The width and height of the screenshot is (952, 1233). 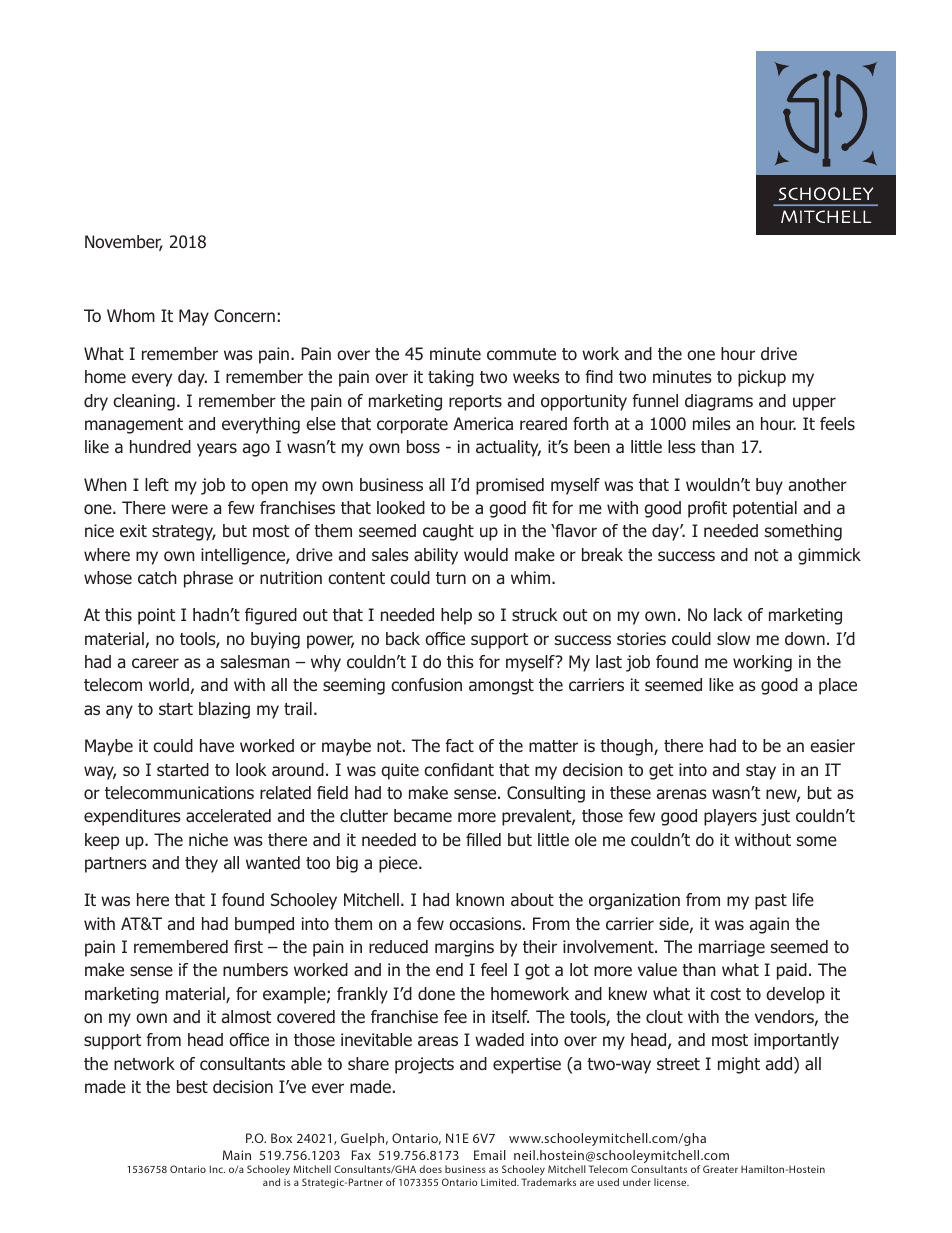 I want to click on November, so click(x=124, y=243).
